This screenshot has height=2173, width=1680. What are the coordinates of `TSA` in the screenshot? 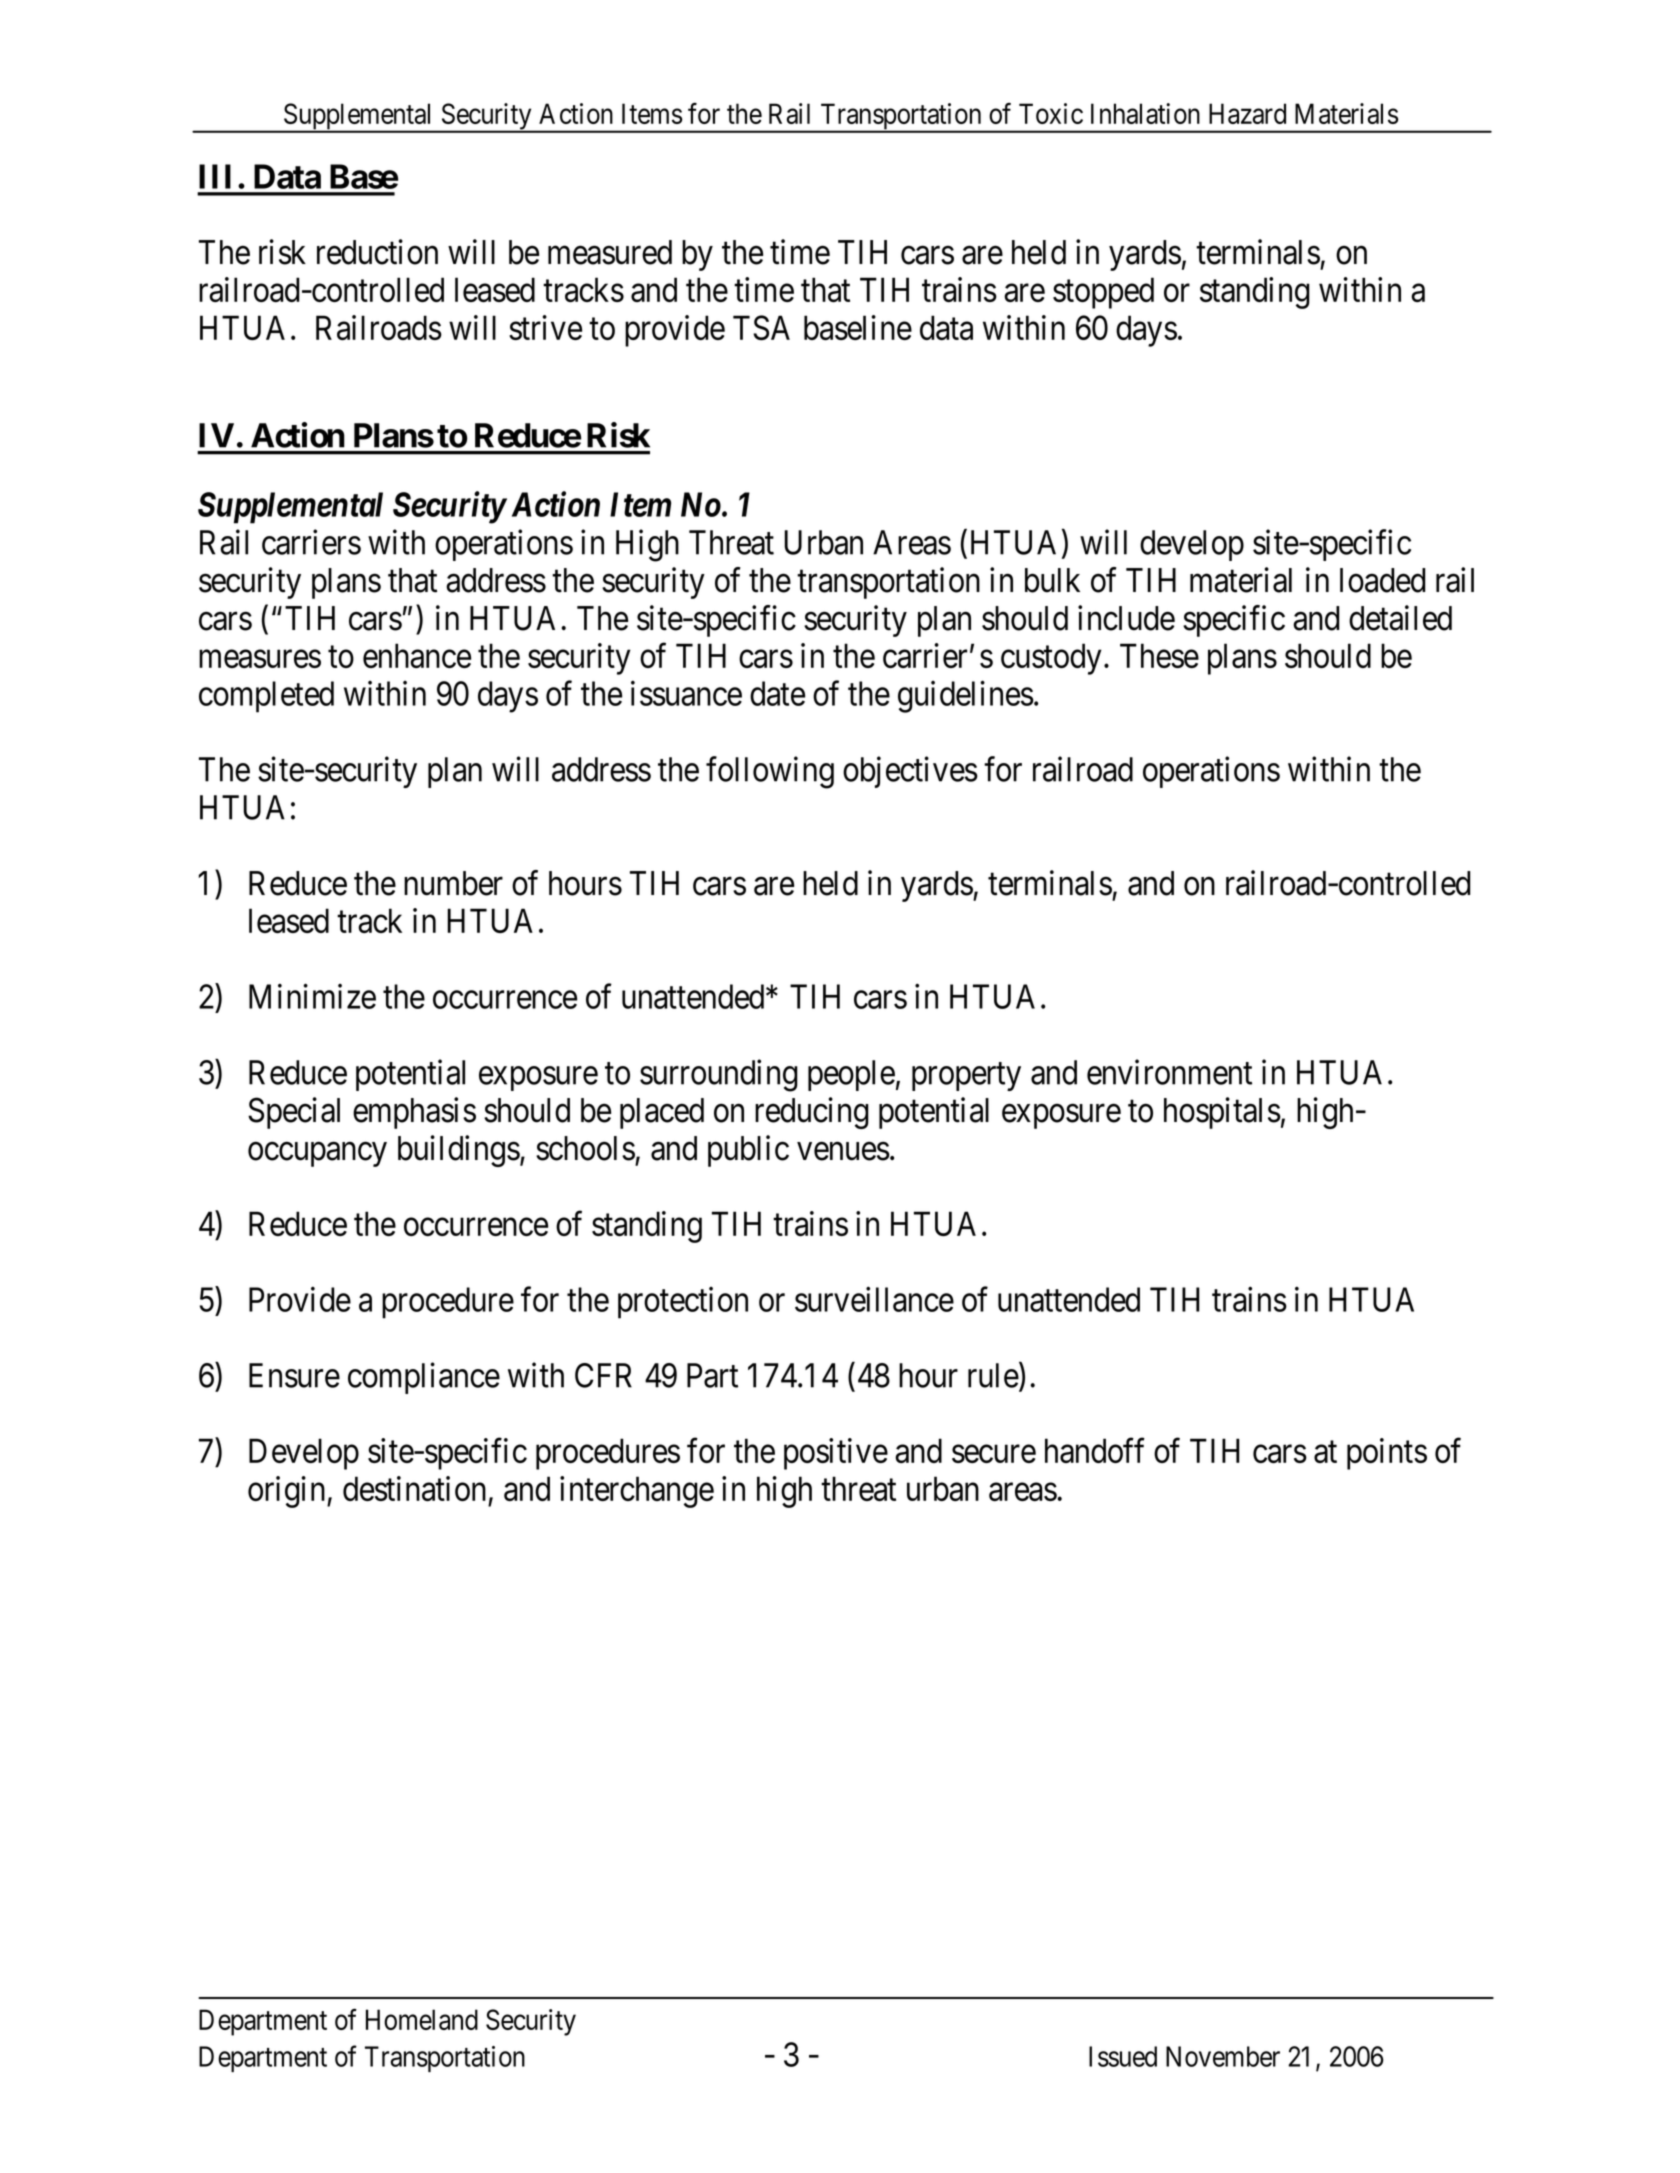 It's located at (761, 327).
